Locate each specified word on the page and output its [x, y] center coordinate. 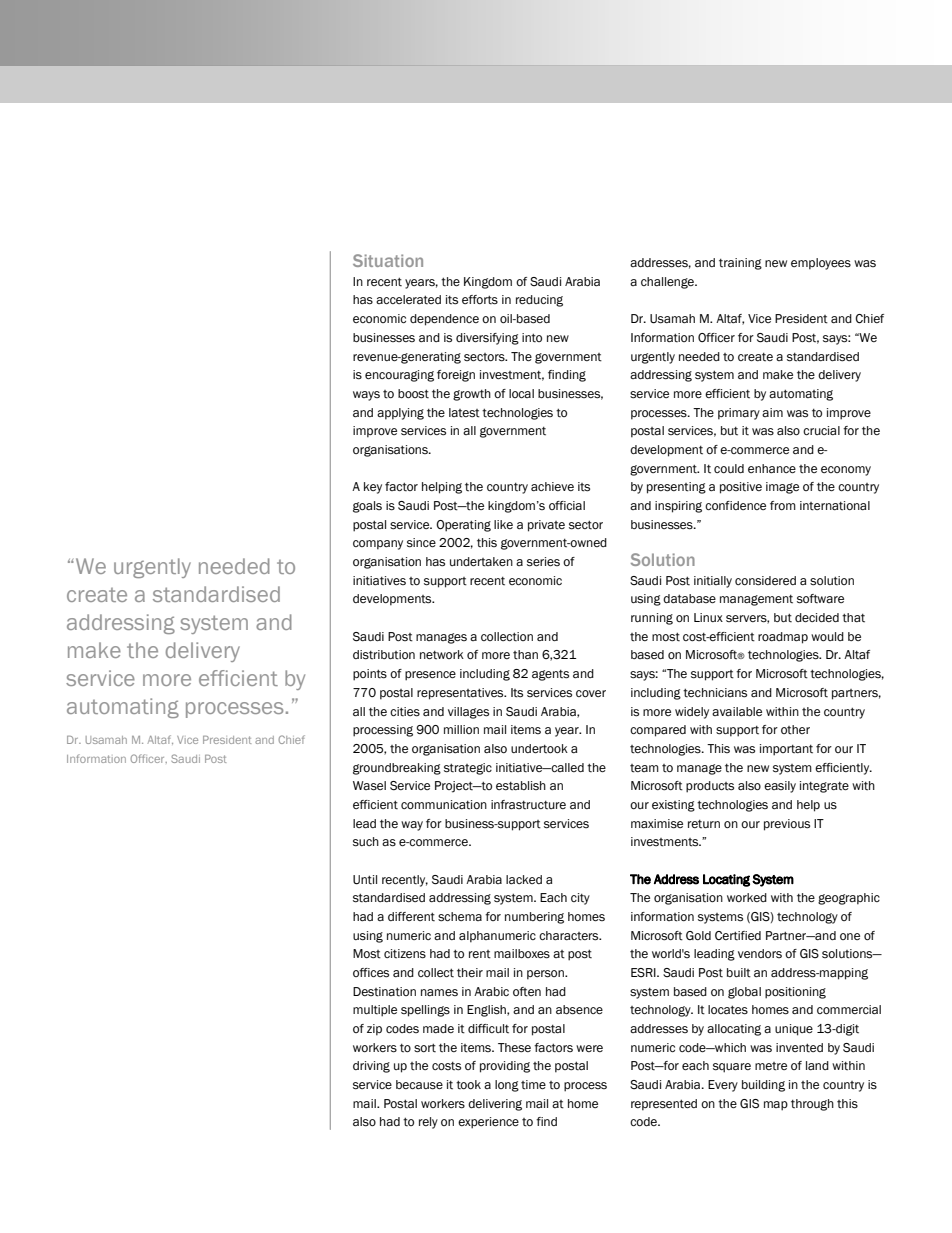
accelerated [408, 300]
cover [591, 693]
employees [821, 264]
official [567, 505]
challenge [668, 283]
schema [460, 917]
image [782, 488]
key [373, 488]
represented [664, 1105]
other [795, 730]
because [419, 1085]
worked [747, 897]
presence [430, 676]
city [580, 899]
